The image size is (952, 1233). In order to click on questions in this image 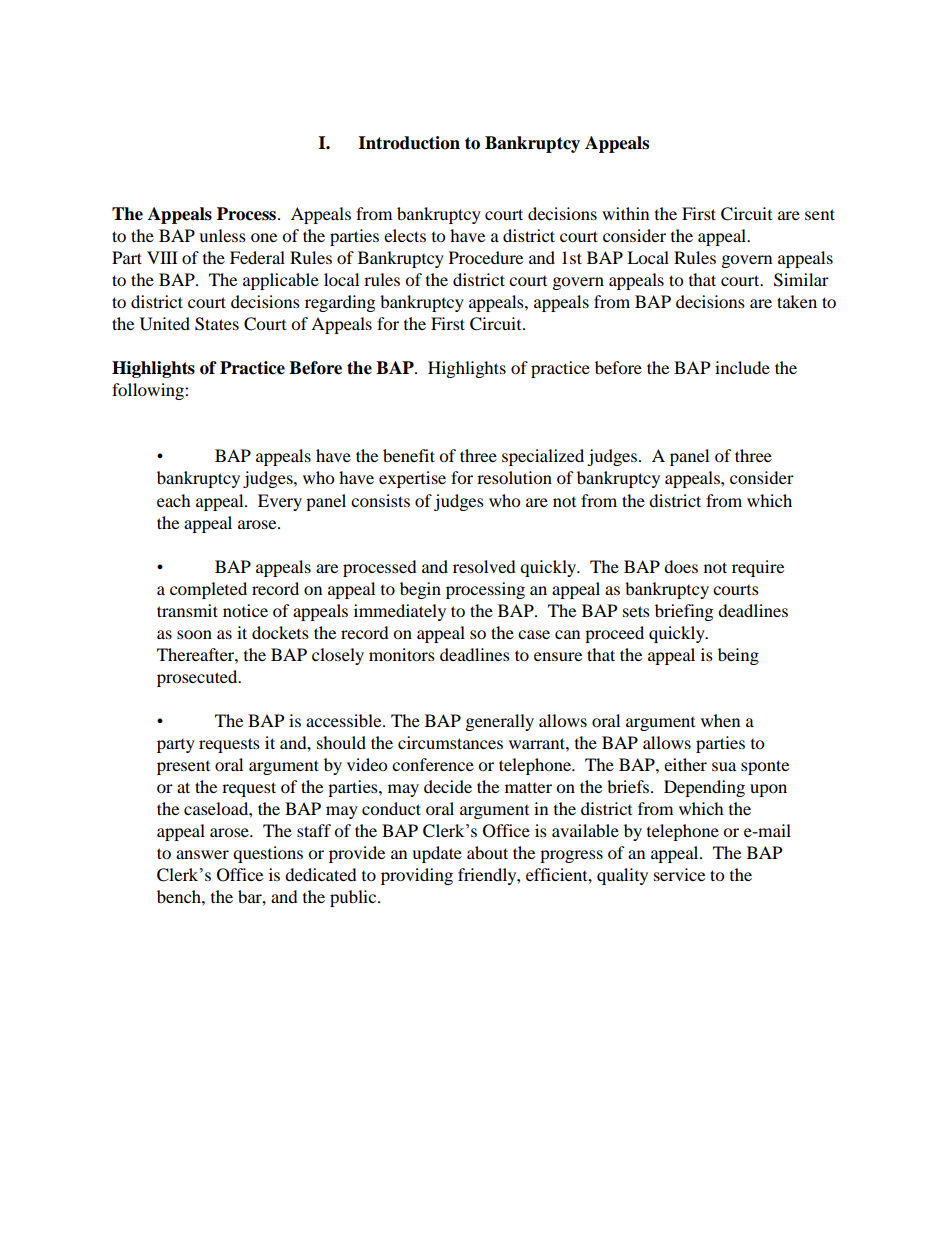, I will do `click(268, 854)`.
